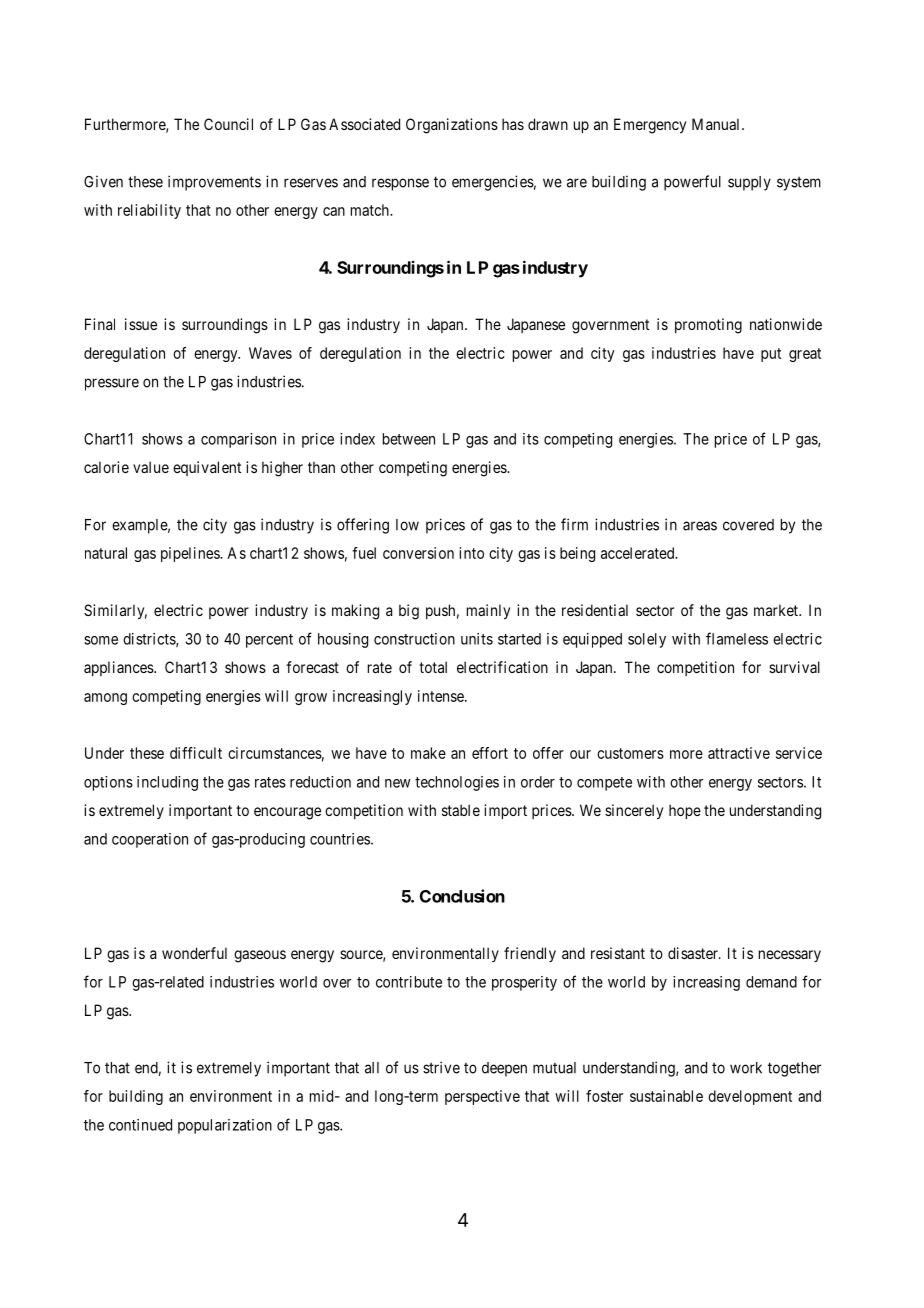 The width and height of the document is (924, 1308). I want to click on areas, so click(700, 526).
